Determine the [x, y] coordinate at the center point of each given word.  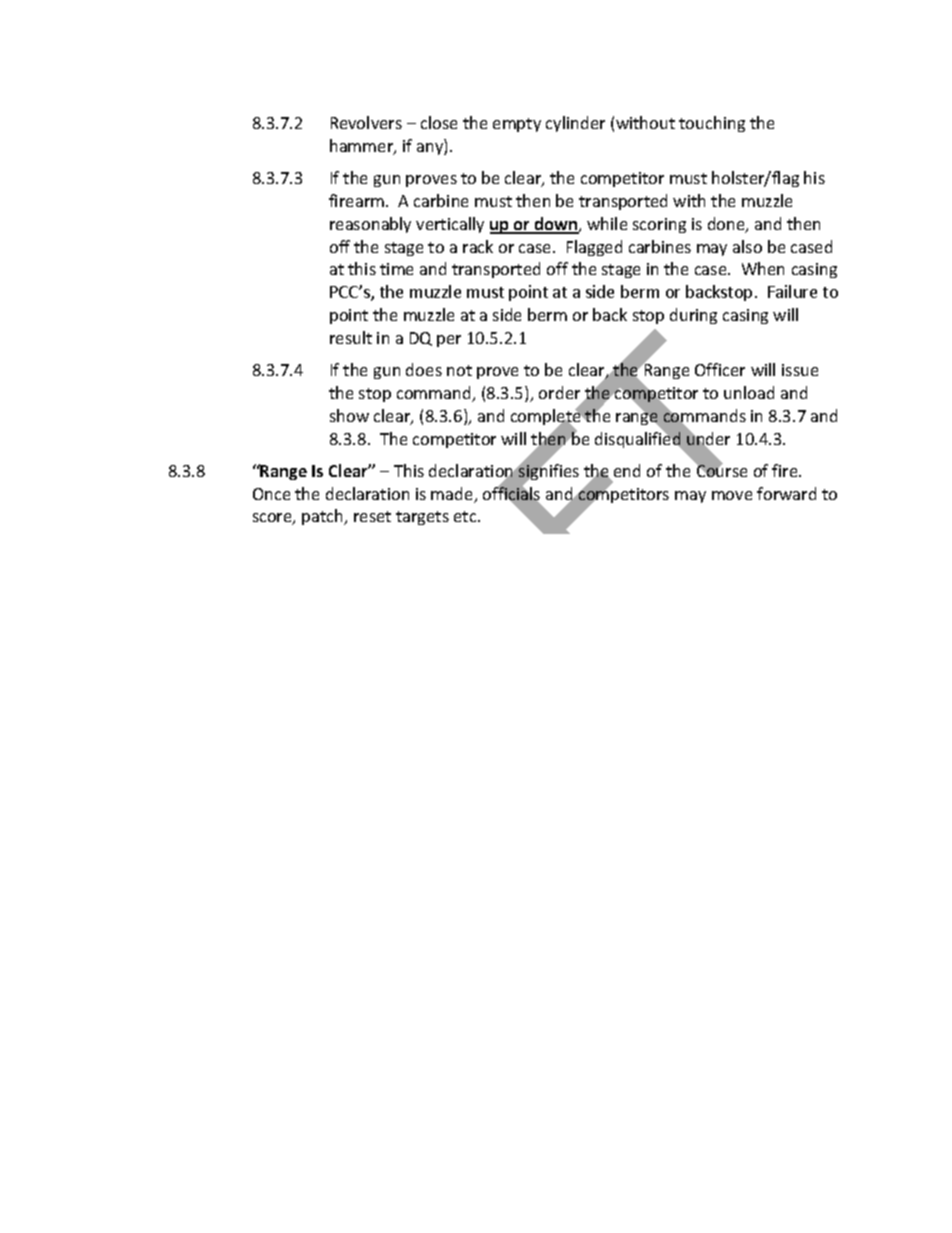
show [349, 415]
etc [466, 516]
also [747, 246]
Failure [792, 291]
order [559, 392]
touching [712, 124]
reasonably [370, 225]
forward [786, 493]
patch [324, 517]
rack [478, 246]
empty [517, 125]
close [439, 122]
